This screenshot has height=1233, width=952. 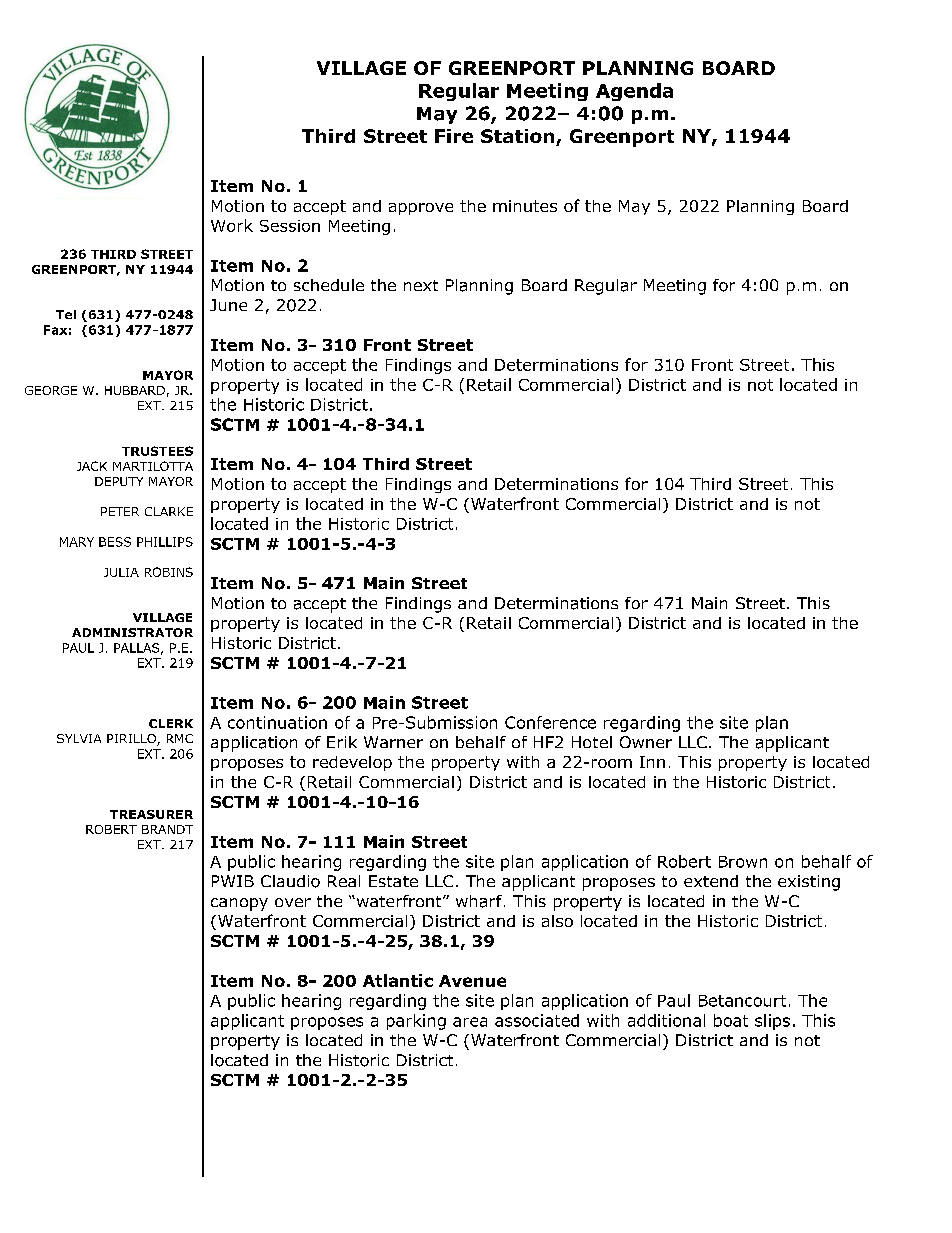 What do you see at coordinates (525, 206) in the screenshot?
I see `minutes` at bounding box center [525, 206].
